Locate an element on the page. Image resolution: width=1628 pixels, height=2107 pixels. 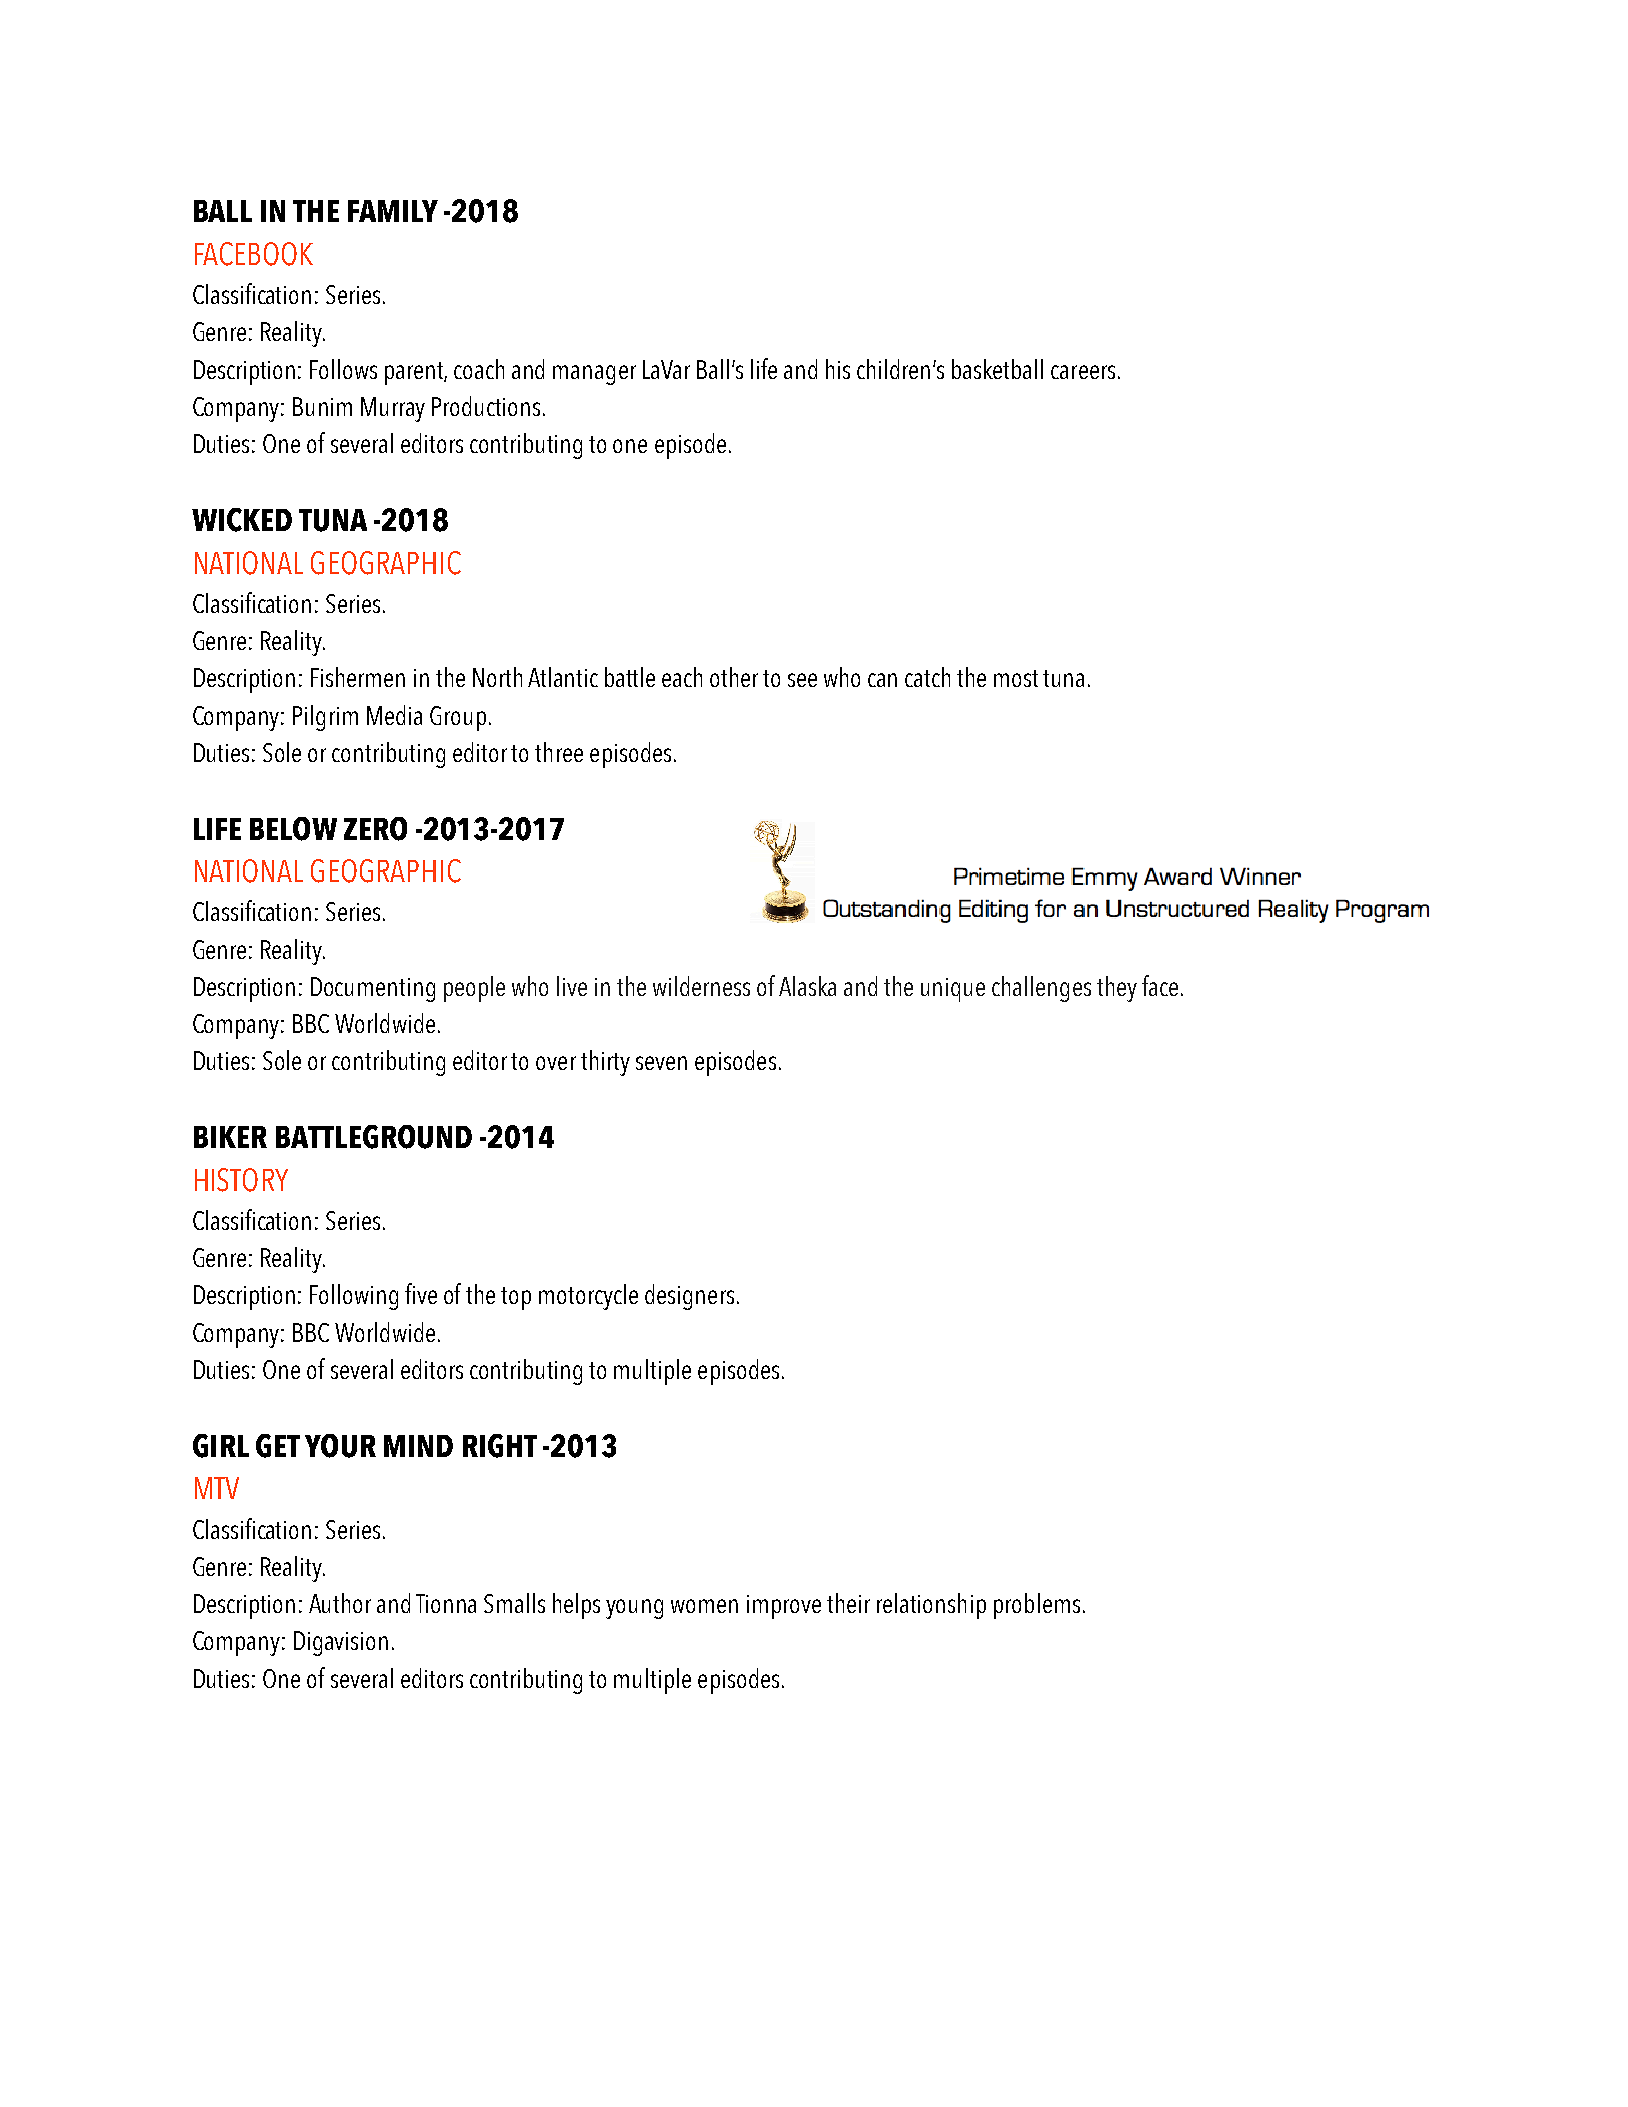
BELOW is located at coordinates (293, 829).
